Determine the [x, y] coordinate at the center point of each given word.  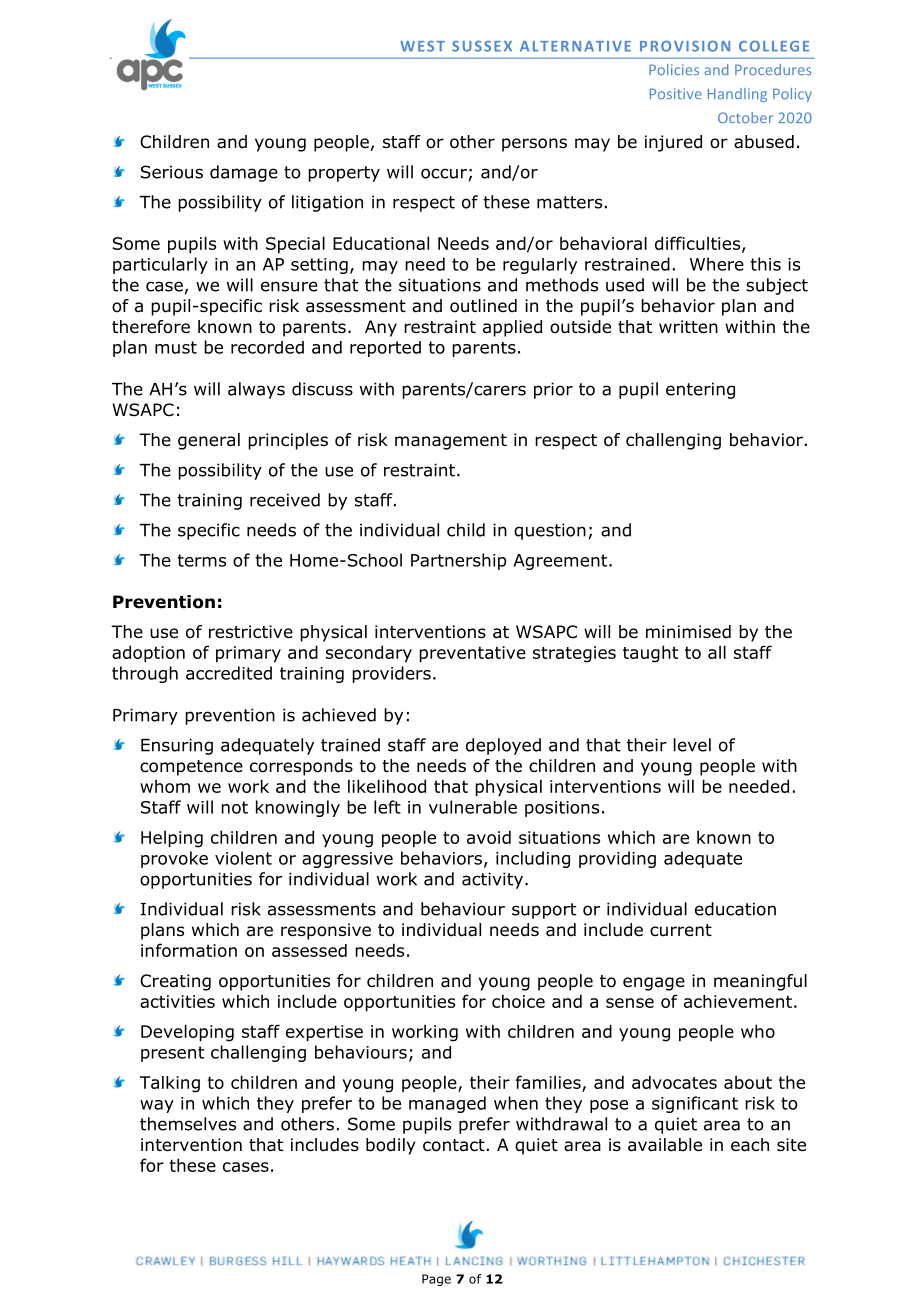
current [681, 930]
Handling [737, 95]
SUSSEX [482, 46]
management [451, 442]
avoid [489, 837]
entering [700, 390]
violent [243, 858]
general [209, 441]
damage [244, 173]
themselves [188, 1124]
